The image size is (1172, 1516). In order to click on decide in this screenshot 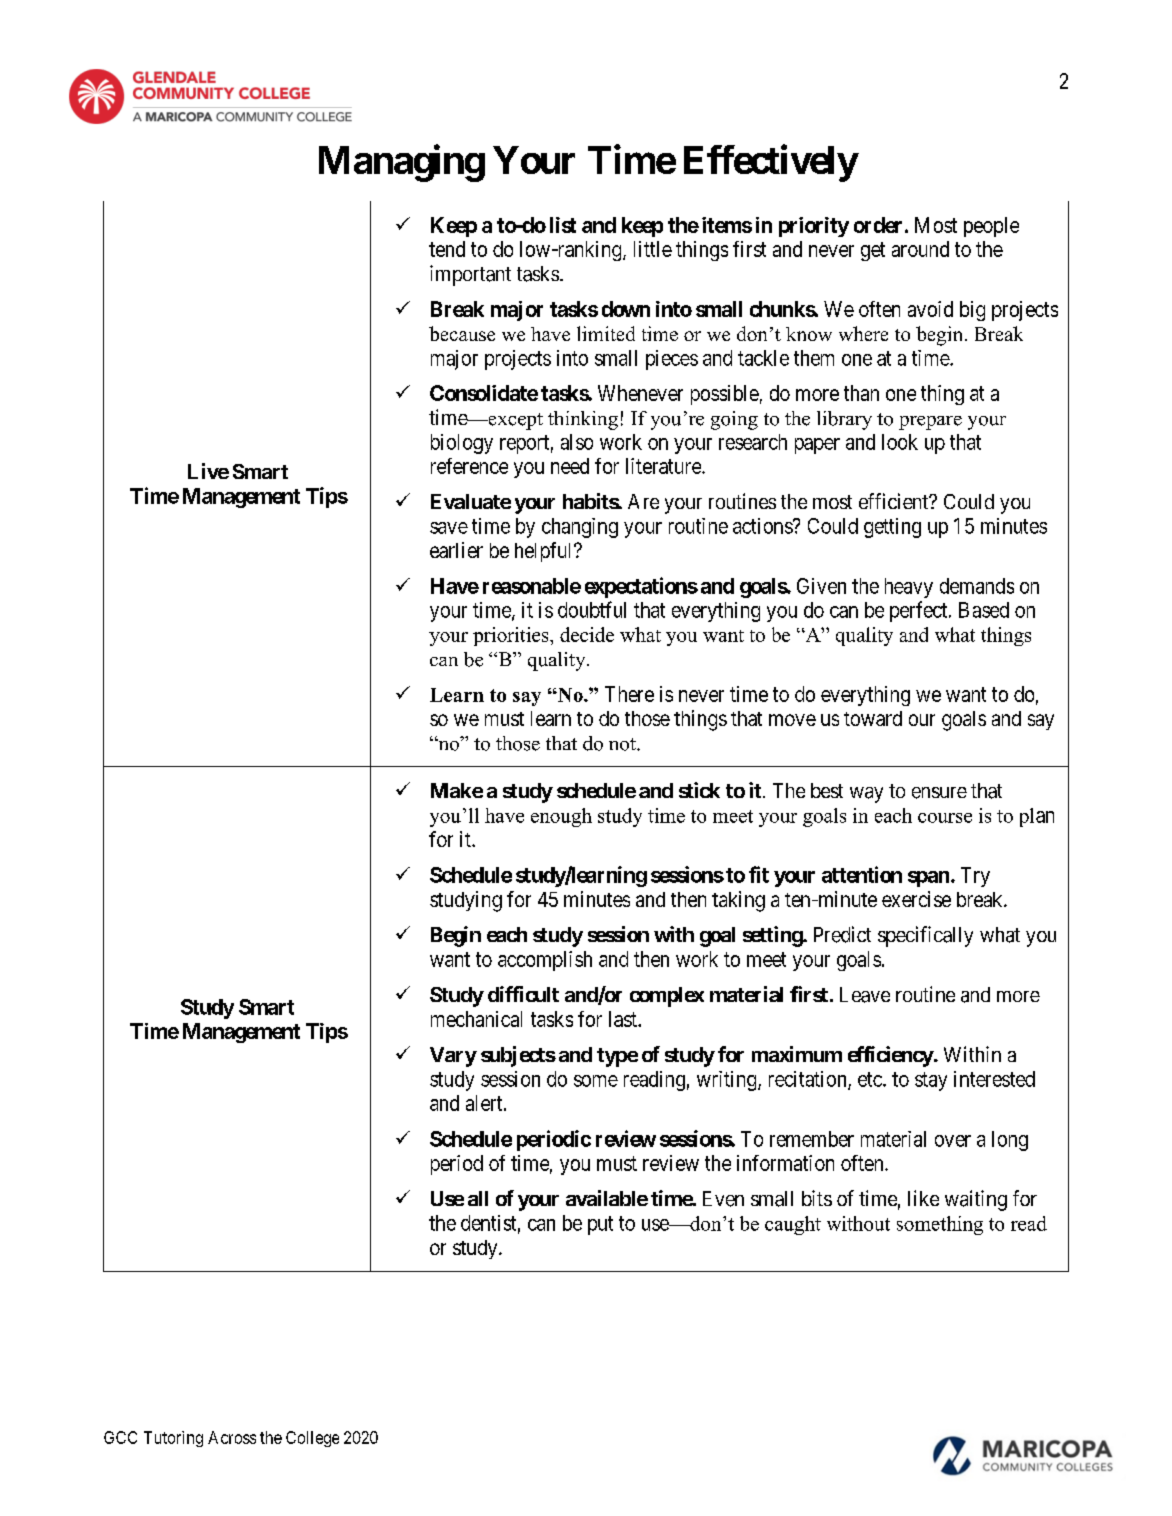, I will do `click(587, 634)`.
